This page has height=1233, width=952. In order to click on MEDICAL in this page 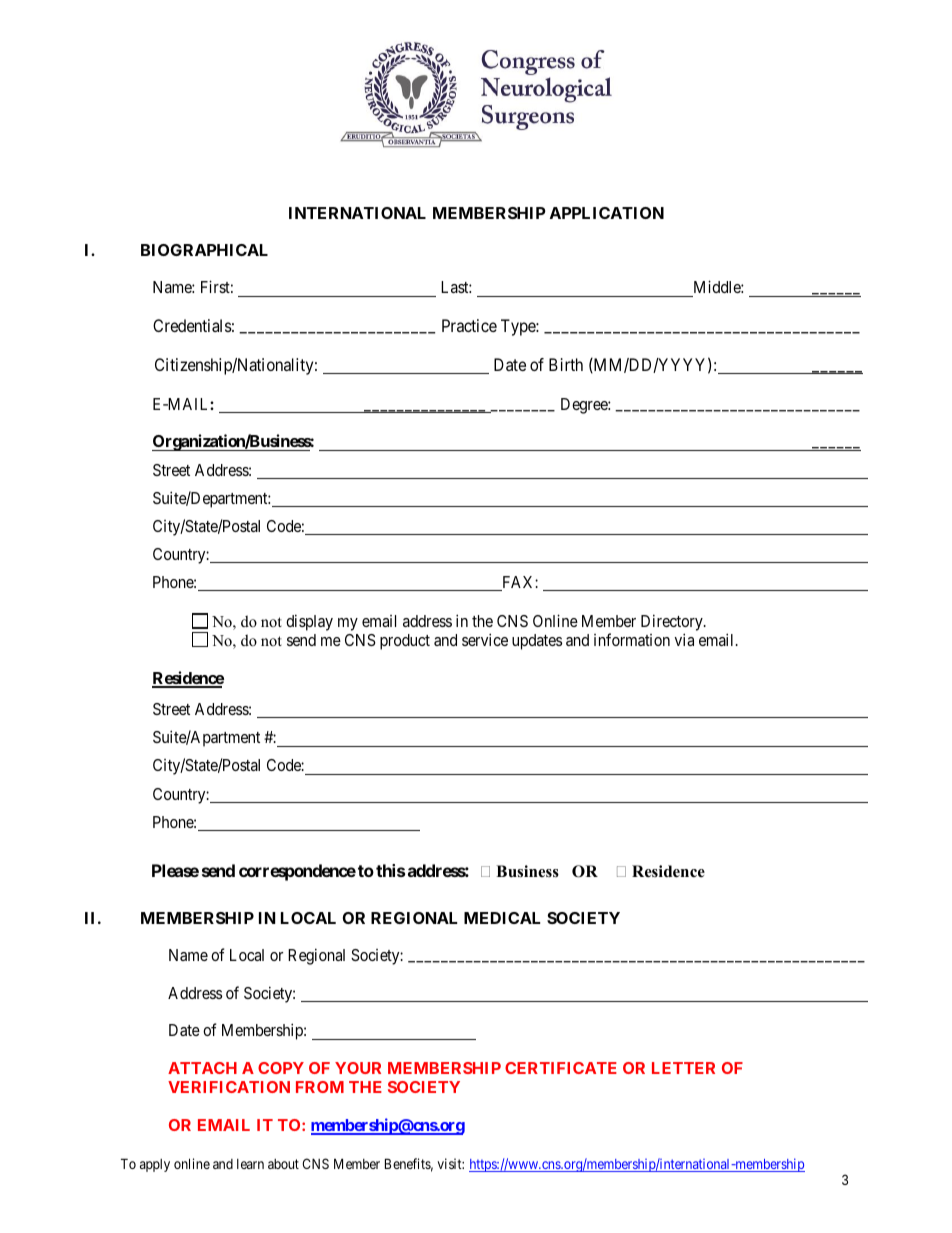, I will do `click(502, 918)`.
